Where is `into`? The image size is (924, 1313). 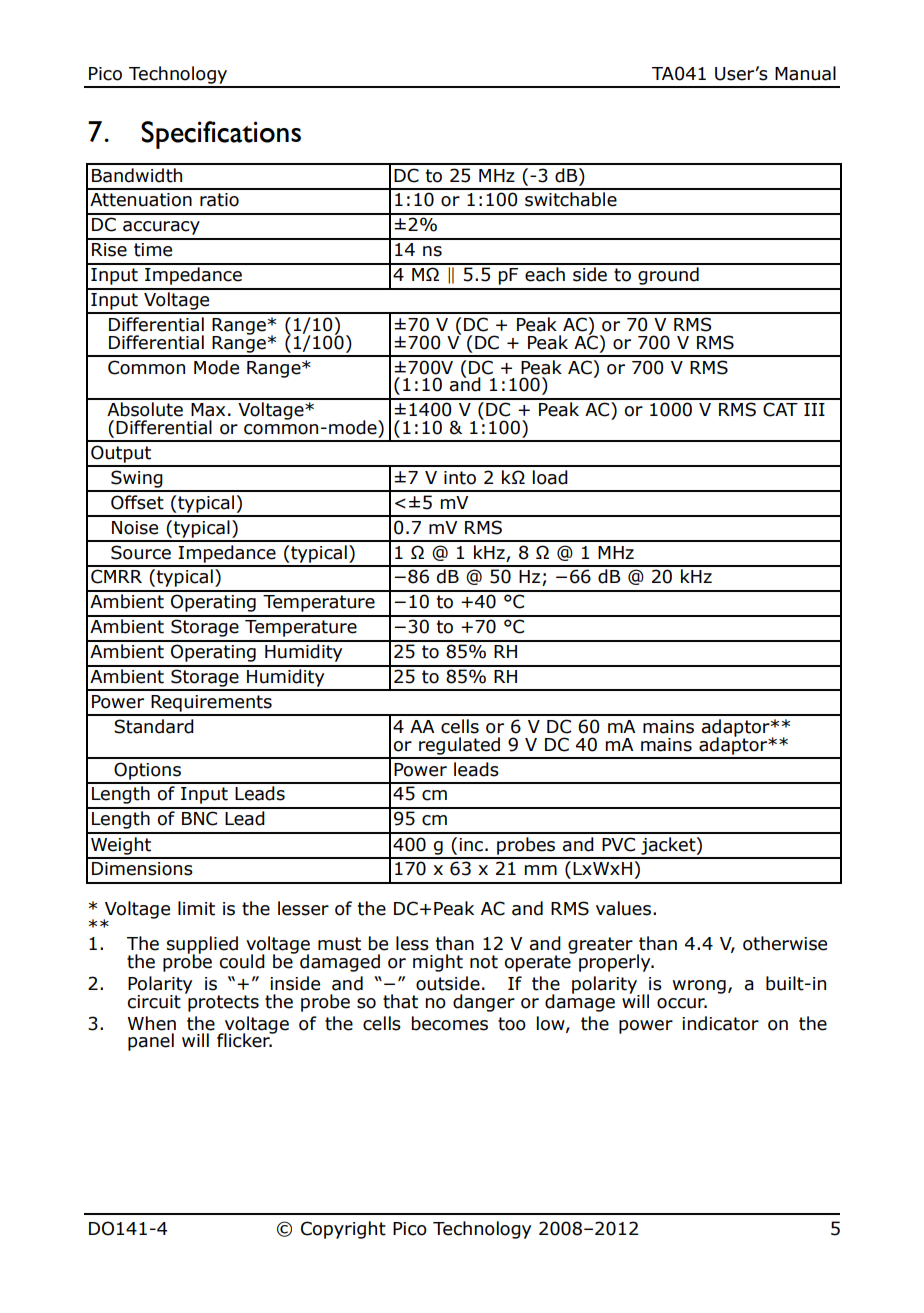 into is located at coordinates (460, 478).
